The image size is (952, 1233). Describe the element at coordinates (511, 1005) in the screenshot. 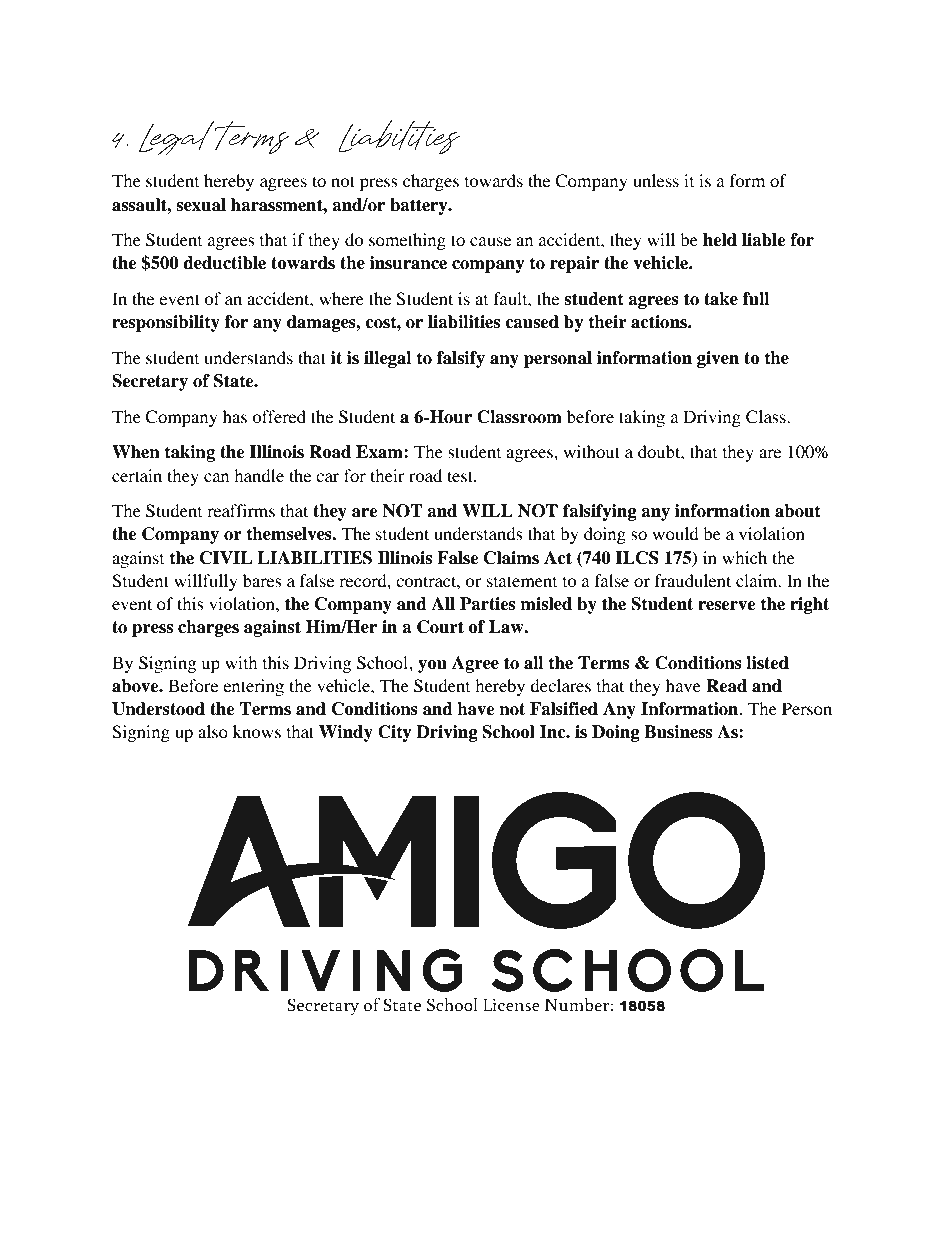

I see `License` at that location.
